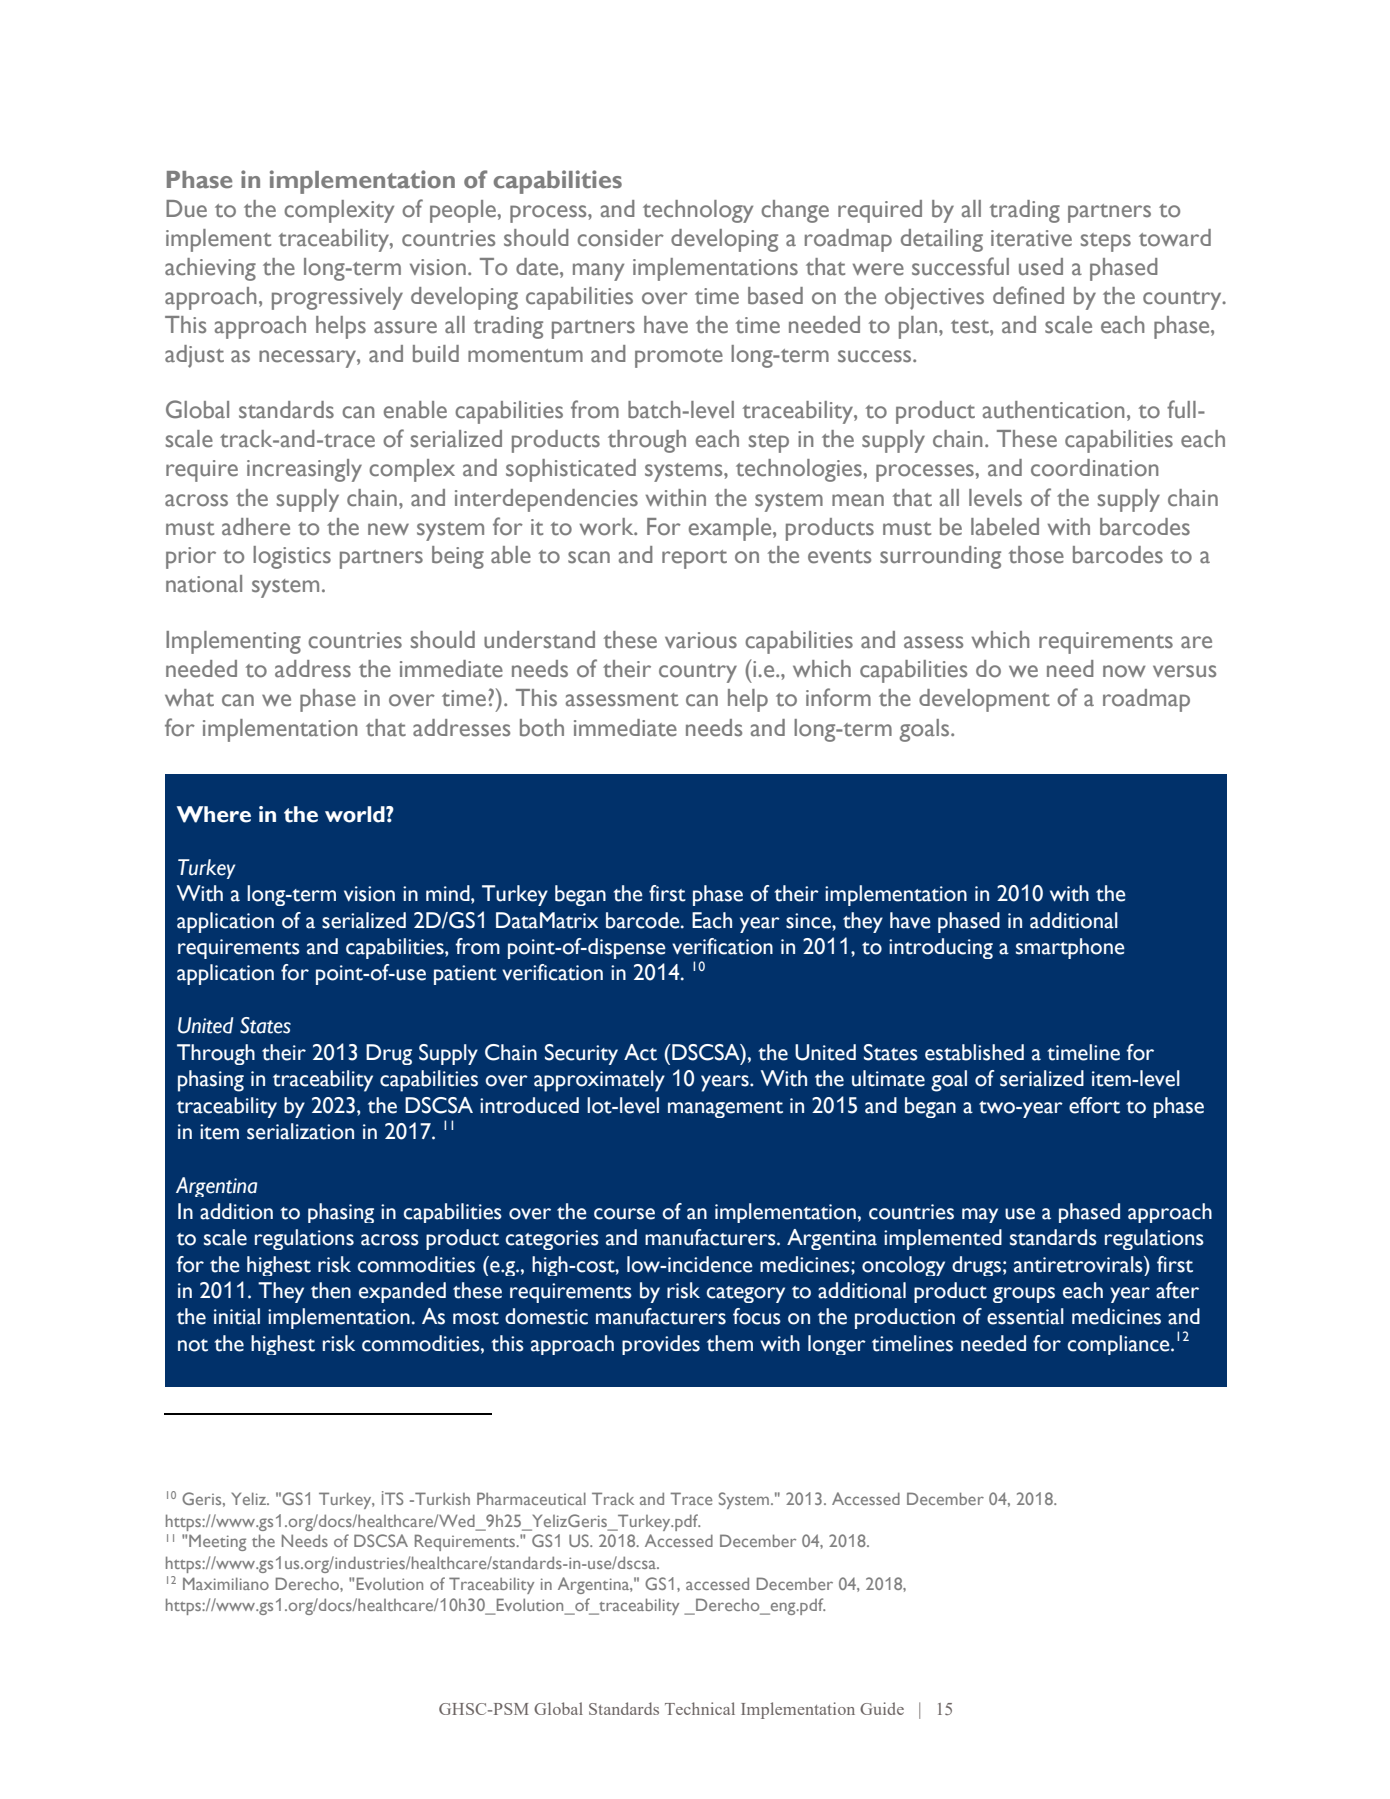 The width and height of the document is (1390, 1799). What do you see at coordinates (980, 1215) in the document?
I see `may` at bounding box center [980, 1215].
